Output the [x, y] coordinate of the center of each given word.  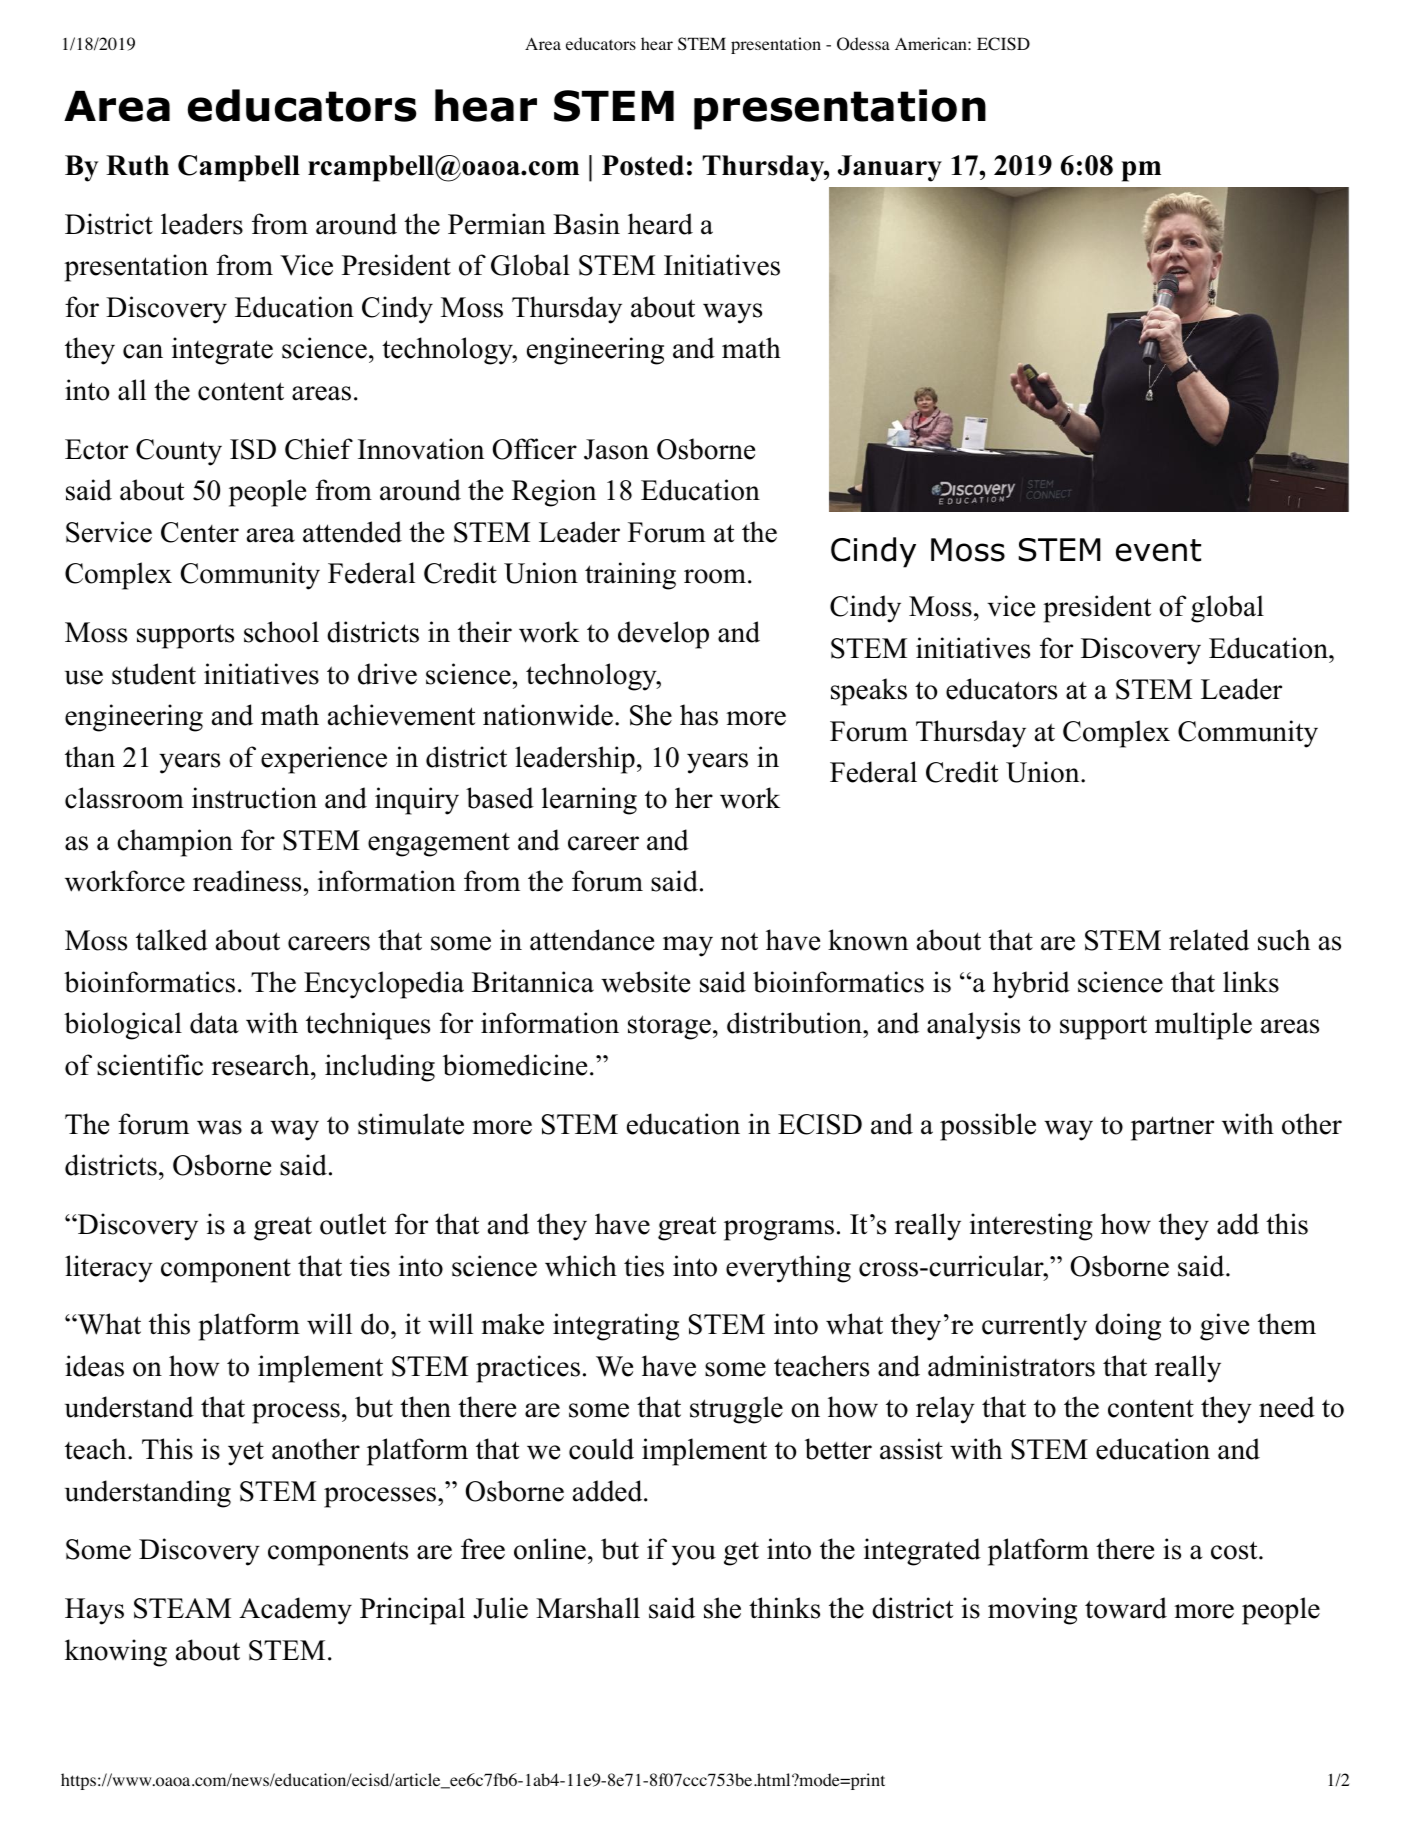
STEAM [182, 1608]
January [890, 168]
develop [663, 635]
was [219, 1127]
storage [669, 1027]
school [281, 632]
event [1158, 550]
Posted [643, 165]
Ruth [137, 165]
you [694, 1555]
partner [1172, 1128]
